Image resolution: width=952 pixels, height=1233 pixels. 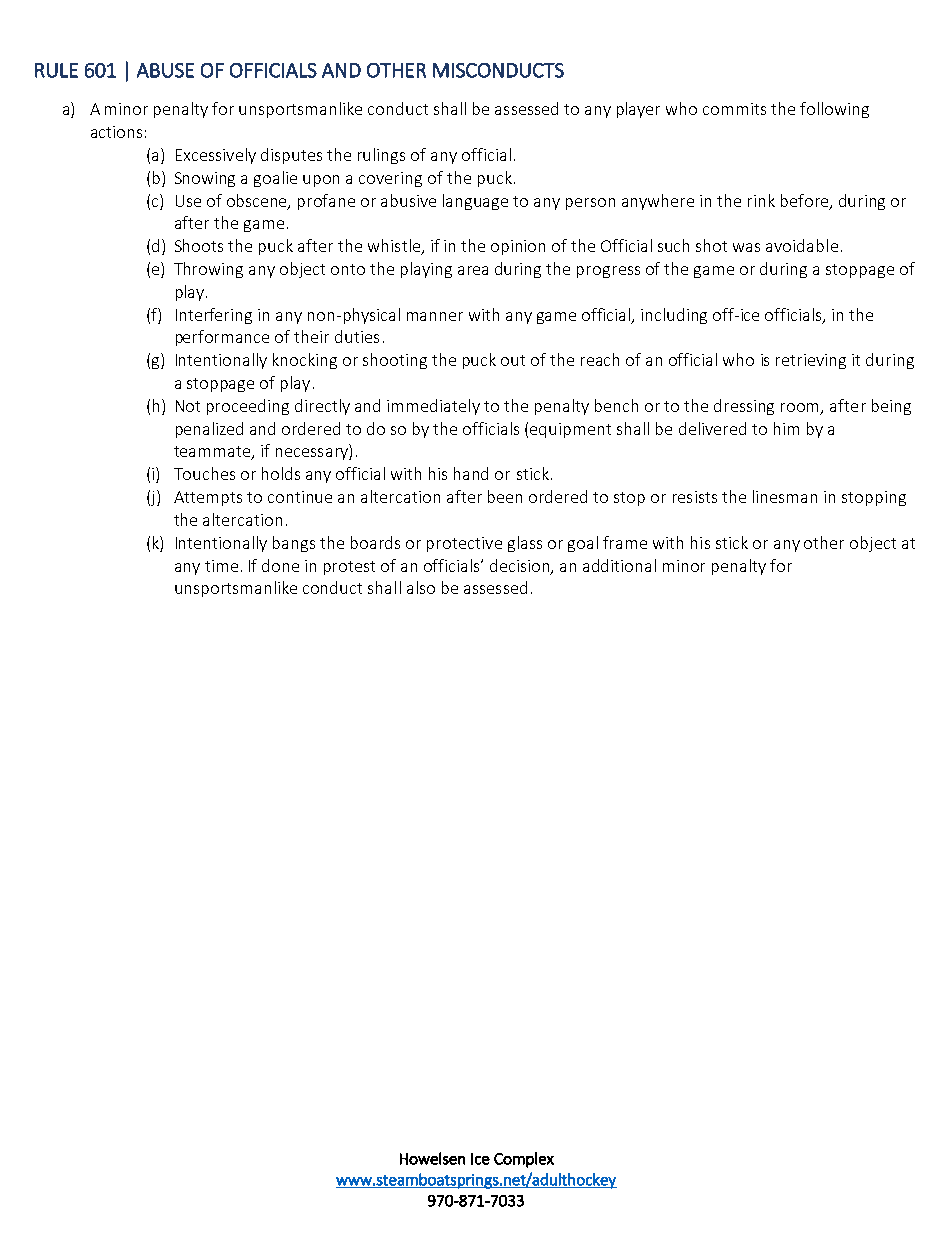 What do you see at coordinates (209, 430) in the page?
I see `penalized` at bounding box center [209, 430].
